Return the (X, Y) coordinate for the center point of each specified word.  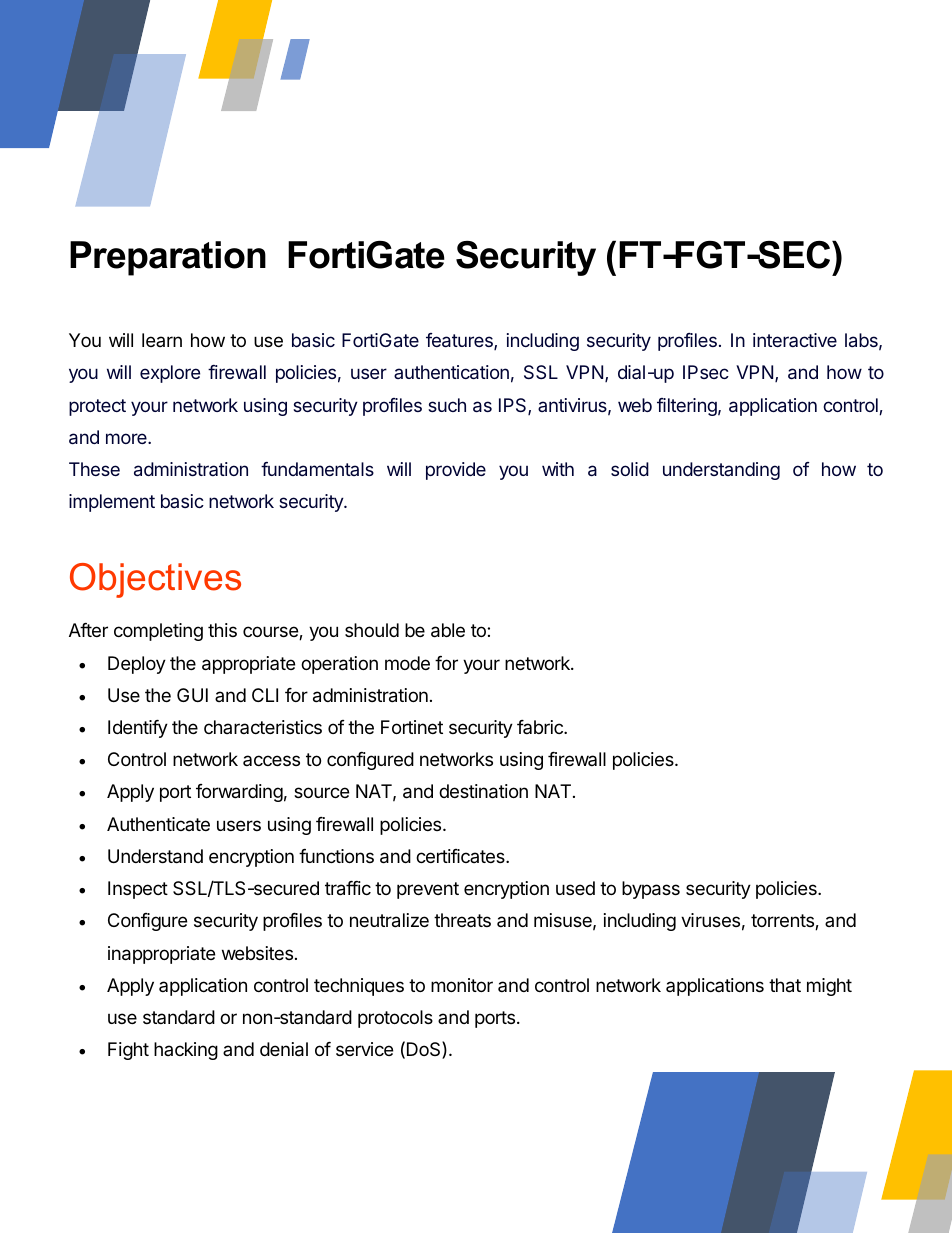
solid (630, 469)
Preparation (168, 258)
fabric (541, 727)
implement (112, 503)
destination (483, 791)
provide (456, 471)
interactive (795, 340)
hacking (186, 1051)
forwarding (239, 793)
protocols (395, 1019)
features (460, 341)
